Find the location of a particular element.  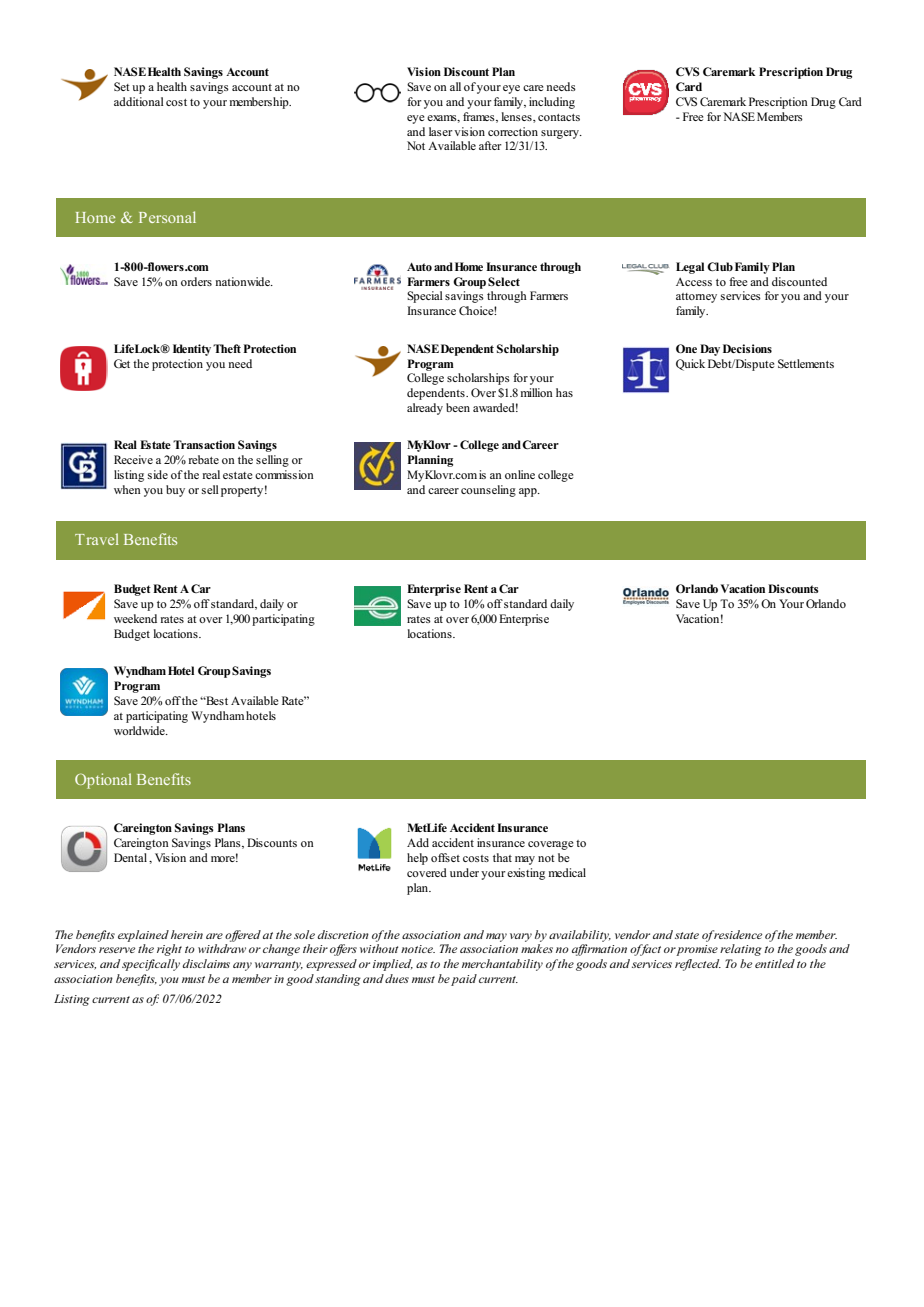

right is located at coordinates (169, 950).
